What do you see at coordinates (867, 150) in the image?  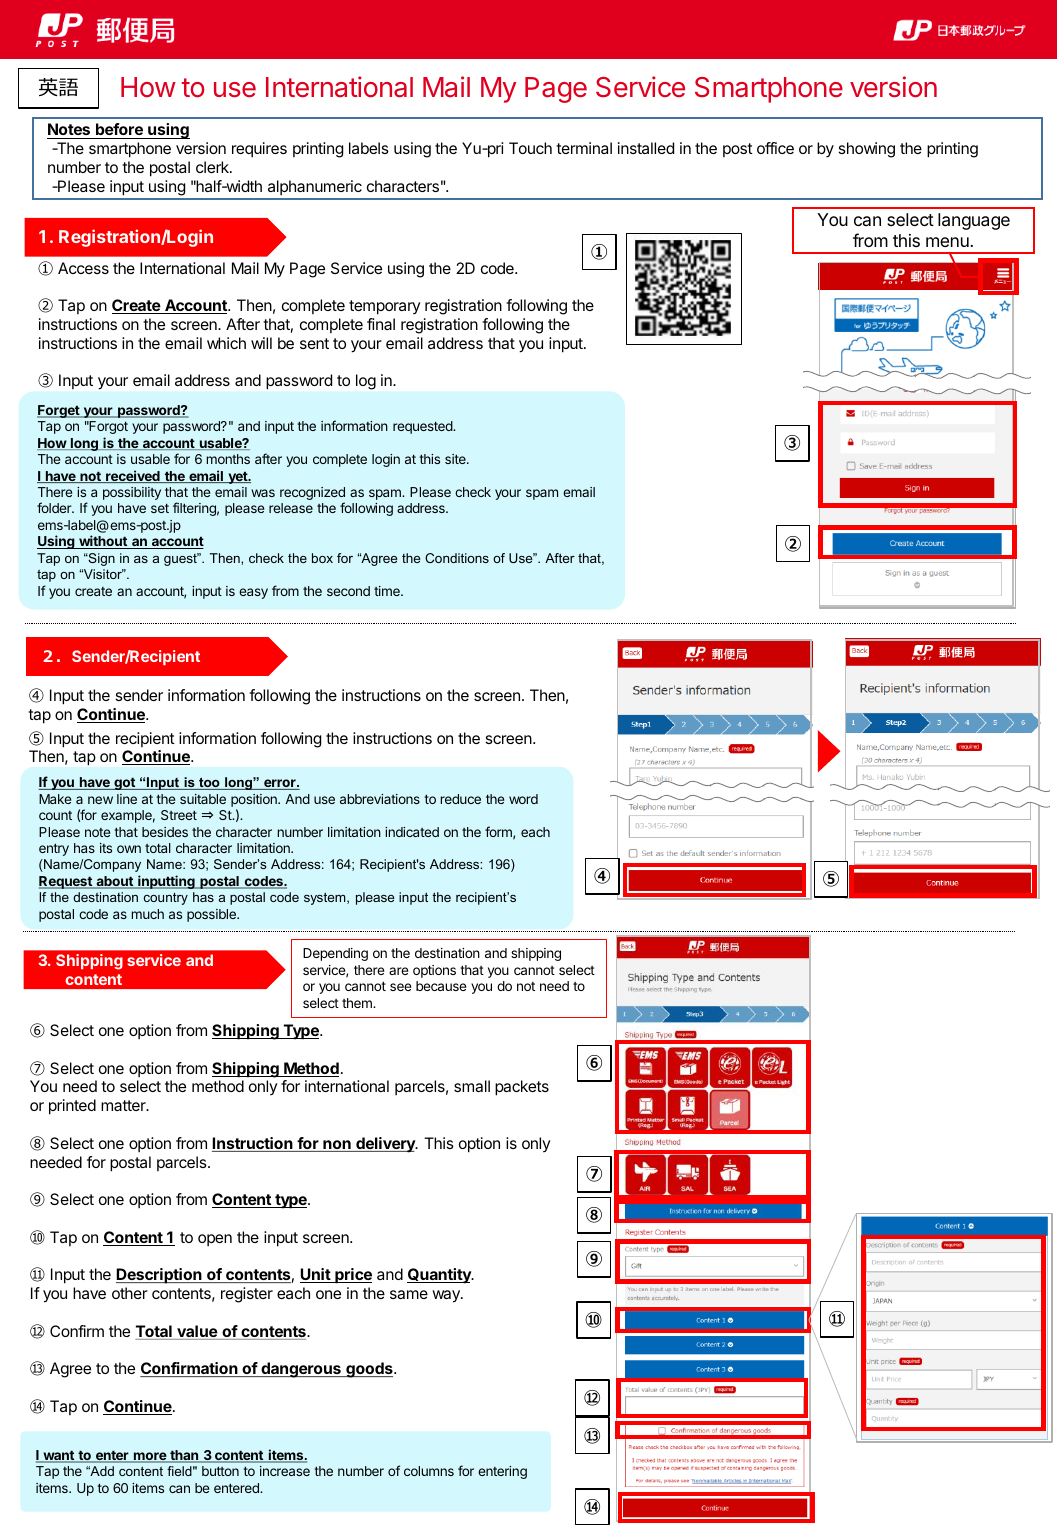 I see `showing` at bounding box center [867, 150].
